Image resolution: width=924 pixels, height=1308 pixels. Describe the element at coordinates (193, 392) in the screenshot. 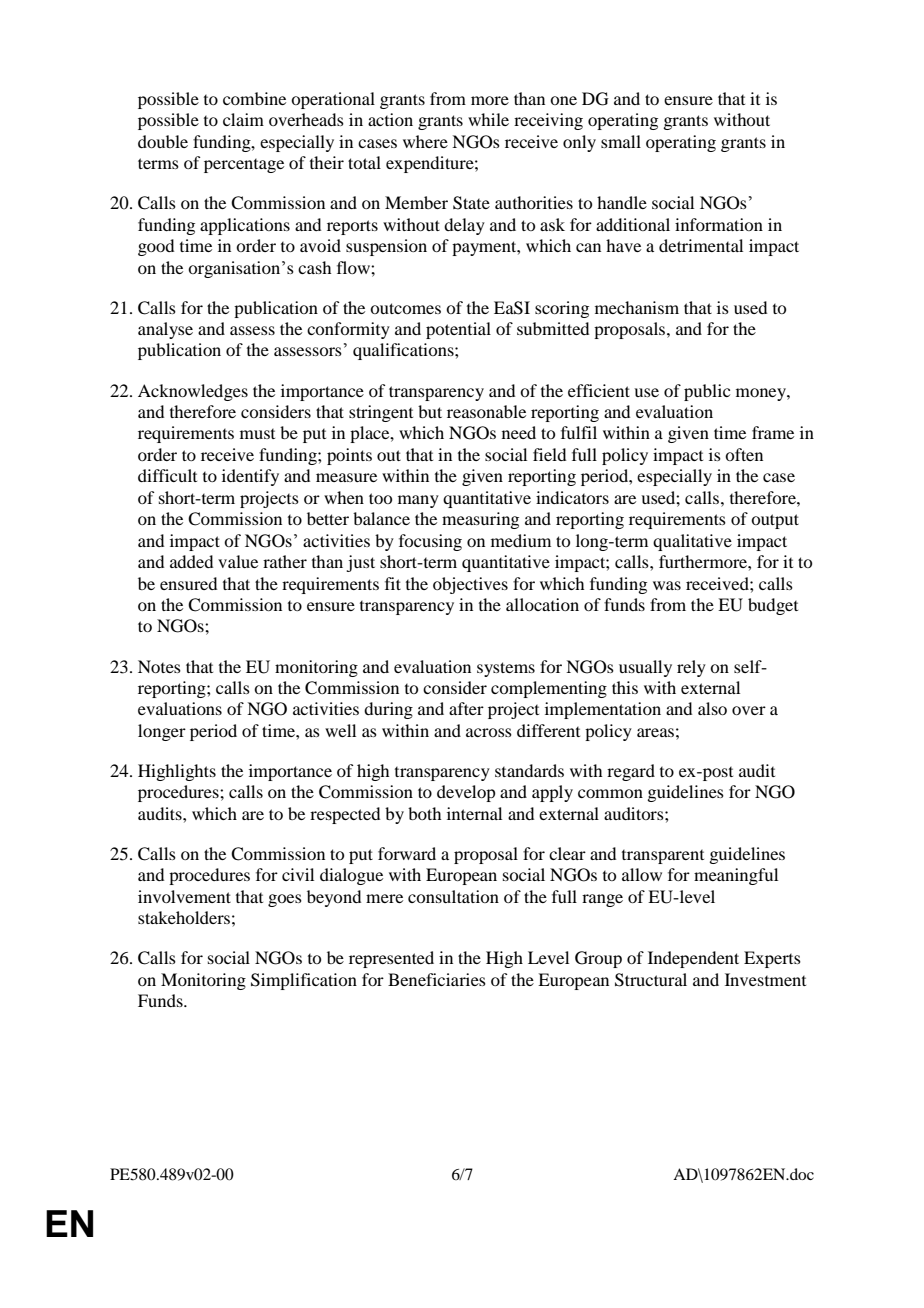

I see `Acknowledges` at that location.
